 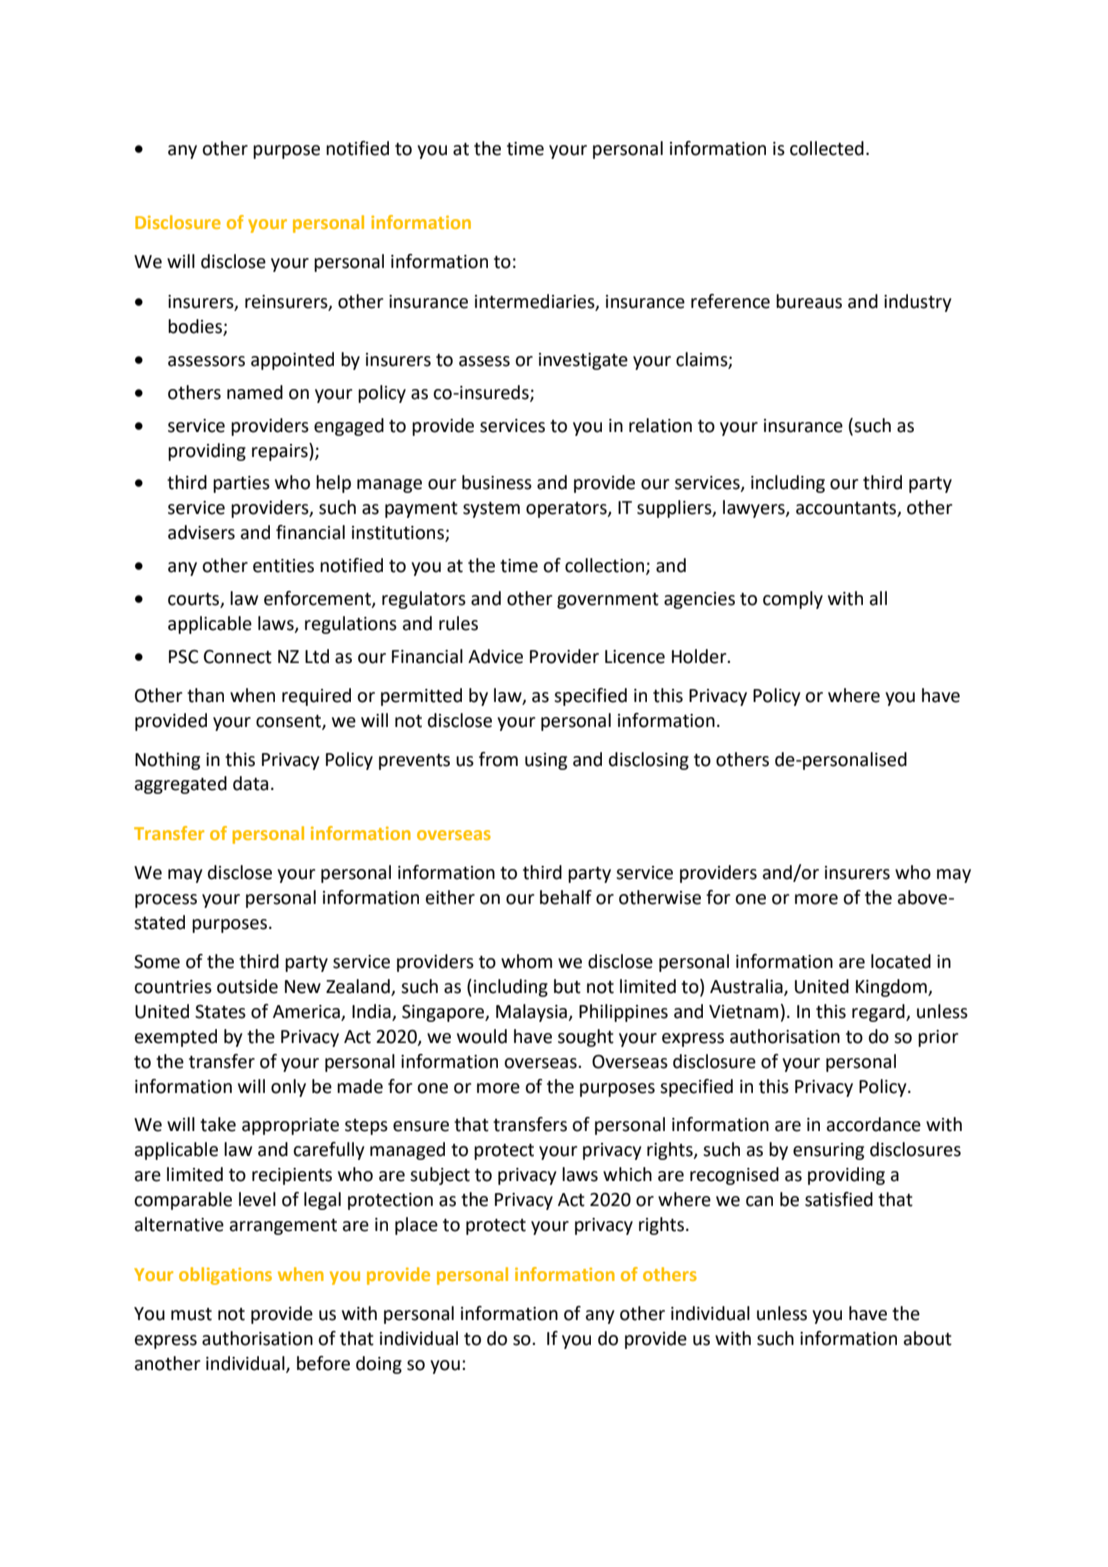 What do you see at coordinates (220, 1012) in the screenshot?
I see `States` at bounding box center [220, 1012].
